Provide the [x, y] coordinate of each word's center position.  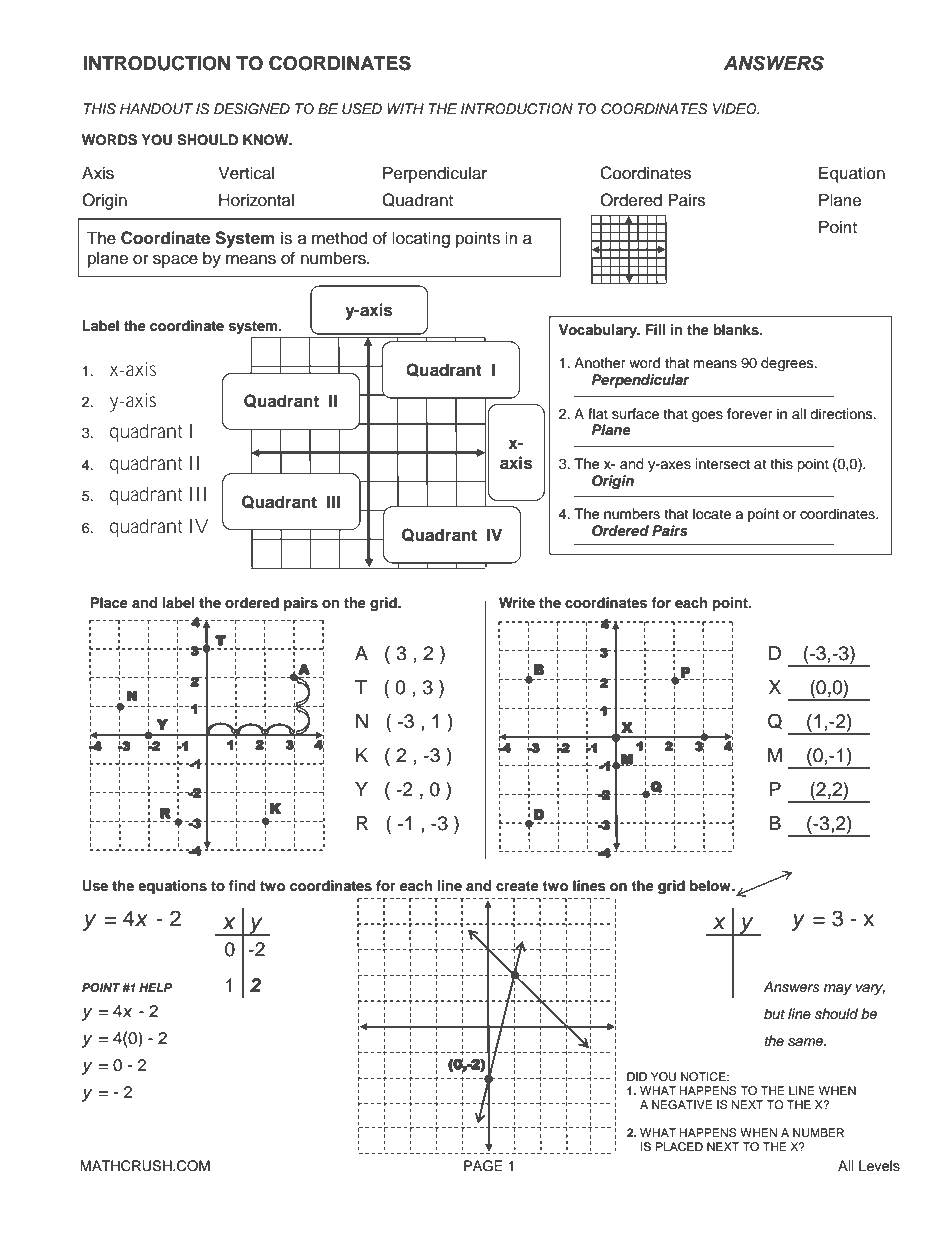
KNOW [267, 140]
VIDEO [736, 109]
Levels [879, 1166]
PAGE [483, 1166]
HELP [155, 987]
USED [362, 109]
